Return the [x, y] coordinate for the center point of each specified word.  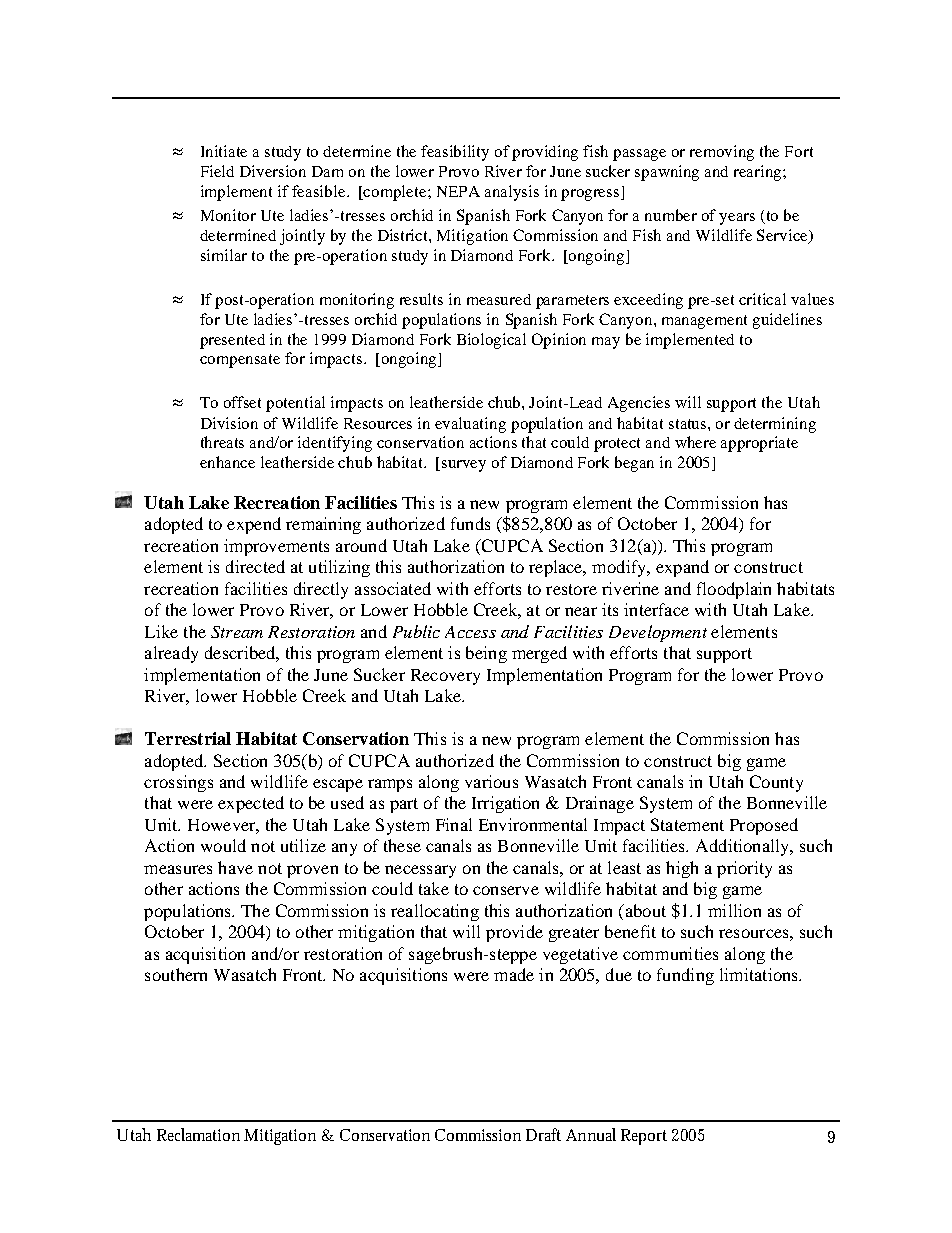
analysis [512, 193]
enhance [227, 462]
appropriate [759, 444]
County [776, 783]
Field [217, 171]
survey [464, 466]
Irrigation [505, 804]
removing [722, 153]
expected [251, 804]
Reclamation [198, 1134]
